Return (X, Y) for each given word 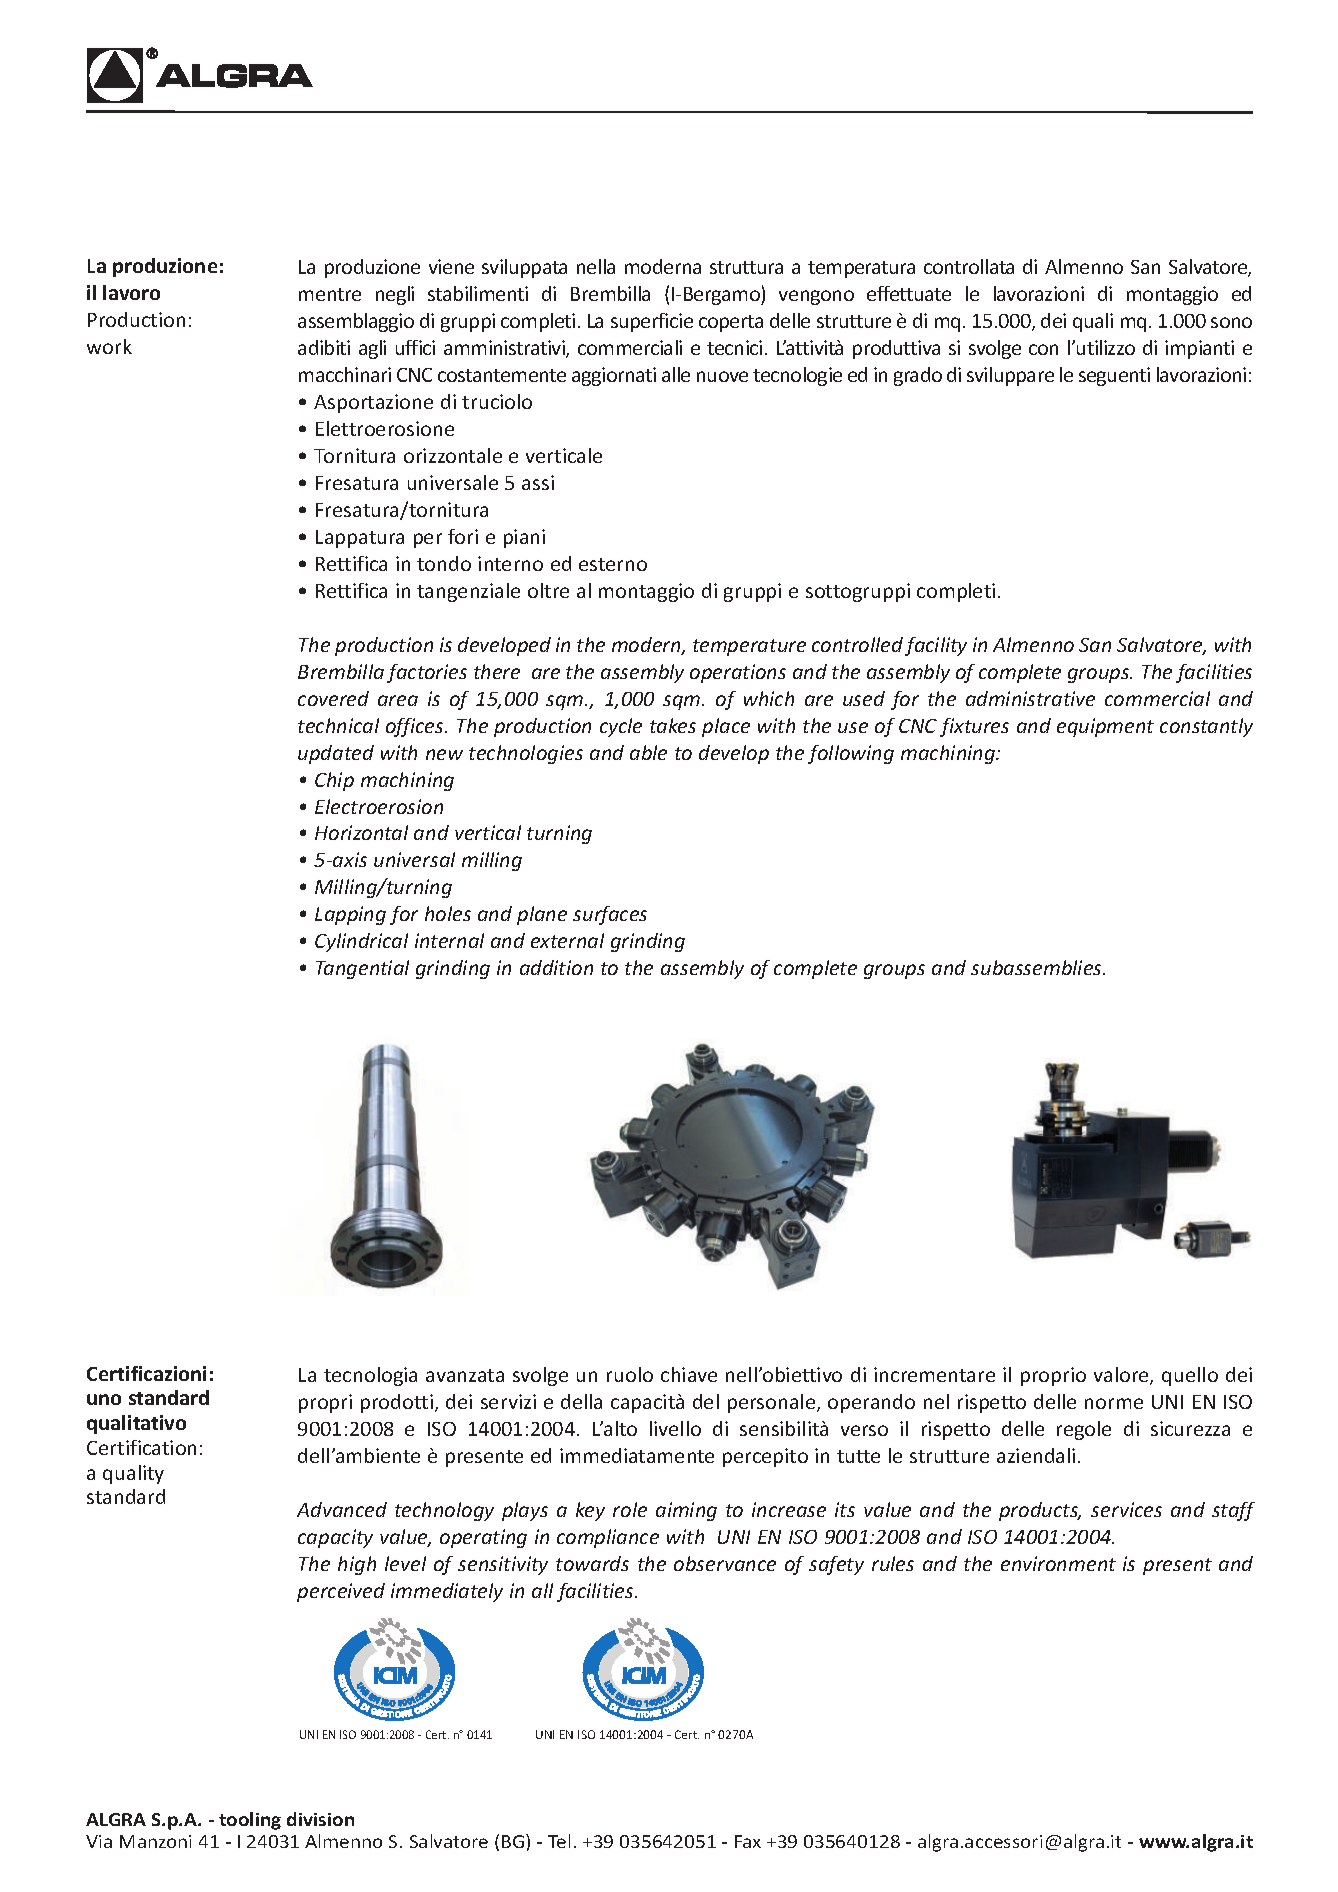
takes (673, 725)
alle (676, 374)
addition (556, 967)
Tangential (362, 969)
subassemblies (1038, 967)
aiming (686, 1511)
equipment (1105, 727)
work (109, 346)
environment (1058, 1563)
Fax (748, 1841)
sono (1231, 322)
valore (1122, 1376)
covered (333, 698)
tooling (250, 1821)
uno (104, 1399)
